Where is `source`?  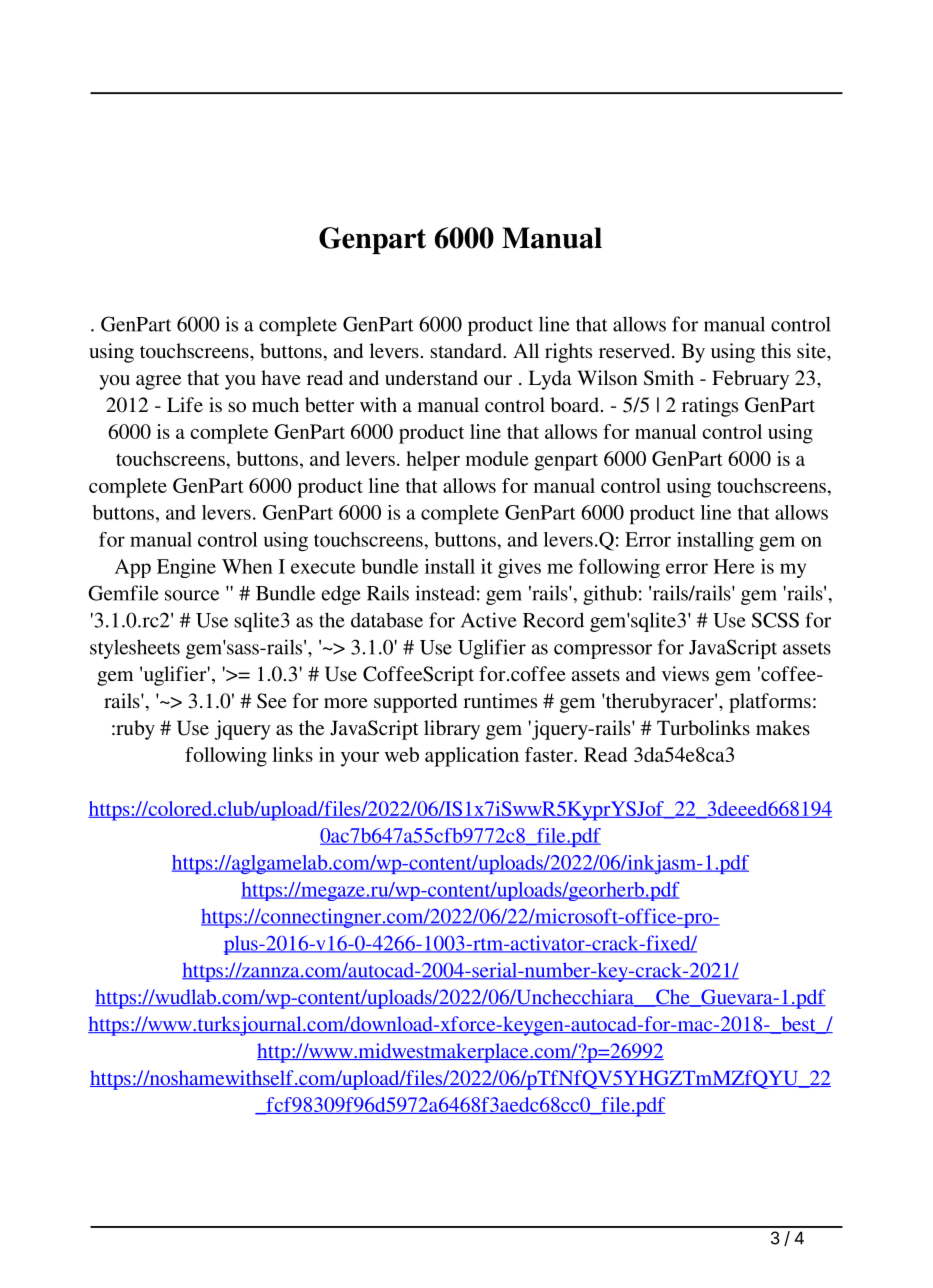
source is located at coordinates (192, 595).
